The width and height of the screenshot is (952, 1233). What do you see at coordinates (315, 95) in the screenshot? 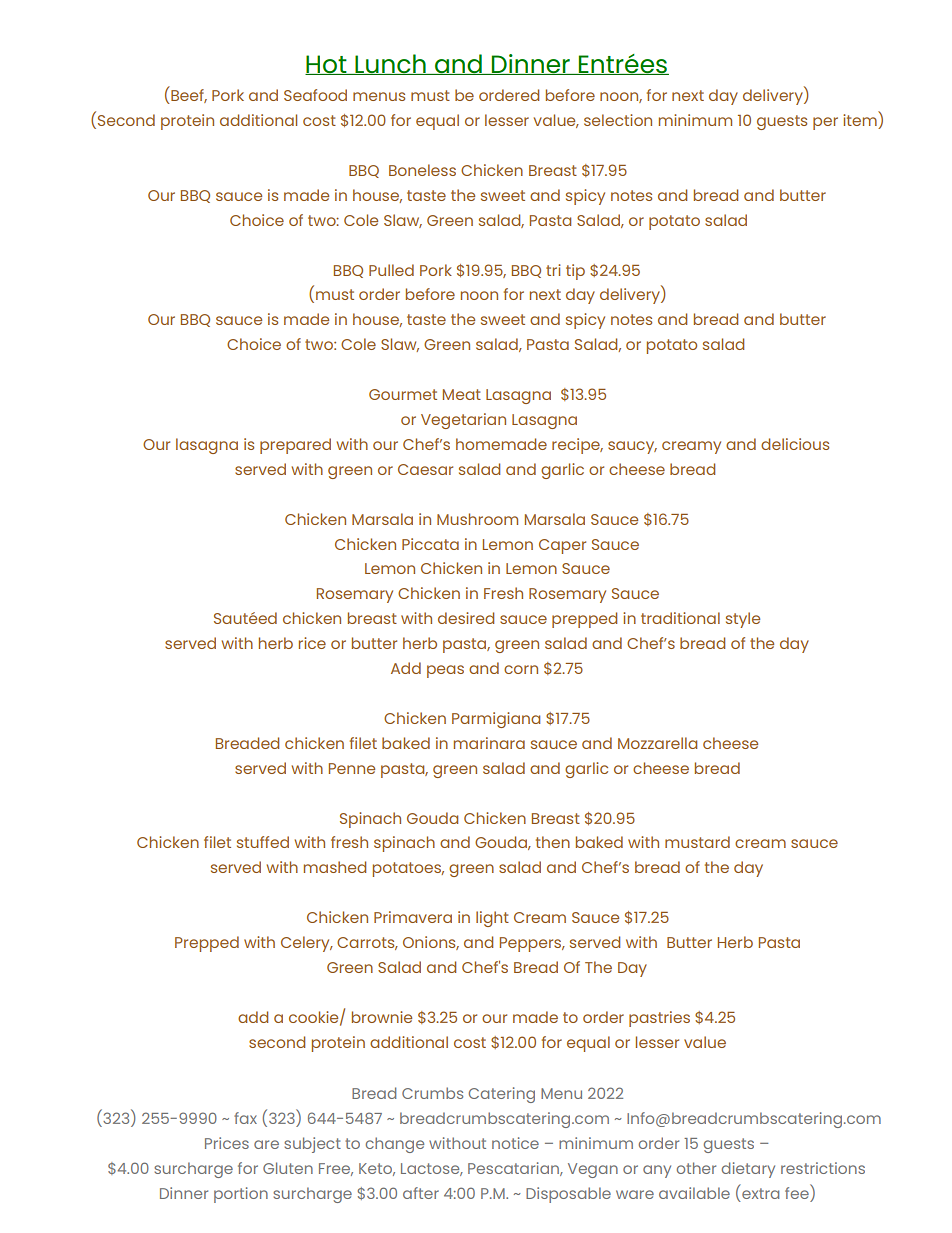
I see `Seafood` at bounding box center [315, 95].
